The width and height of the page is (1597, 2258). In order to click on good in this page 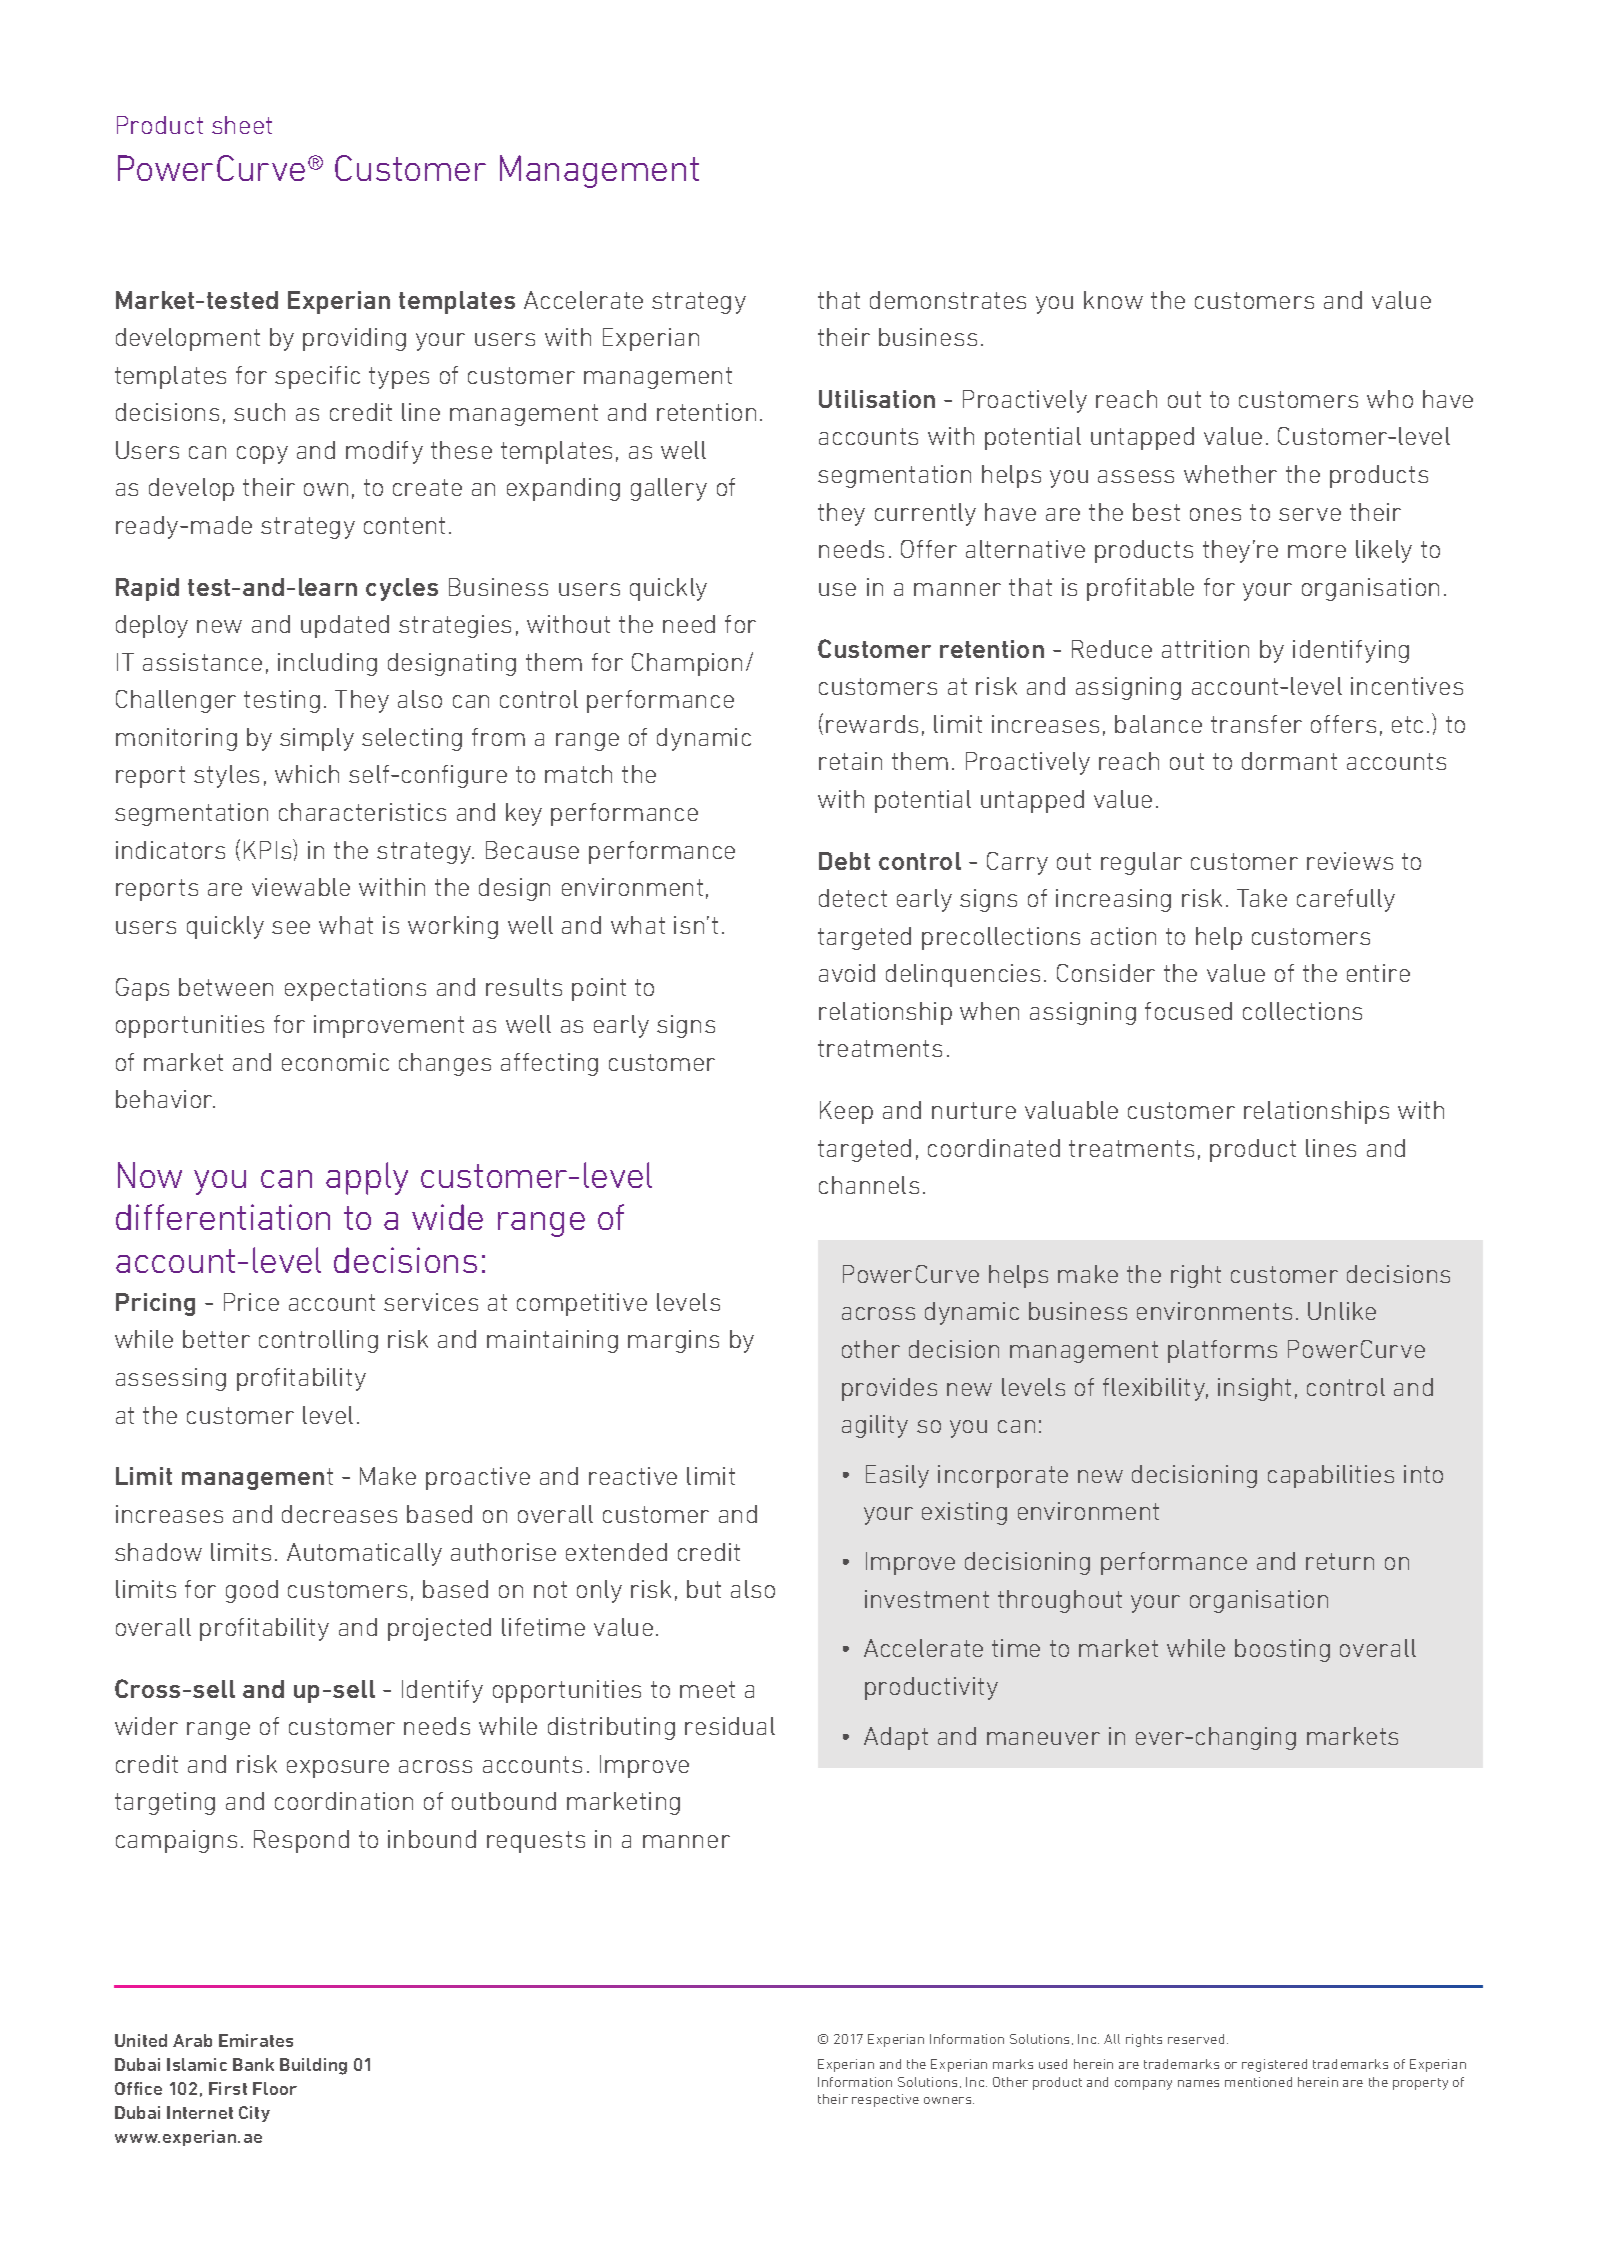, I will do `click(252, 1591)`.
